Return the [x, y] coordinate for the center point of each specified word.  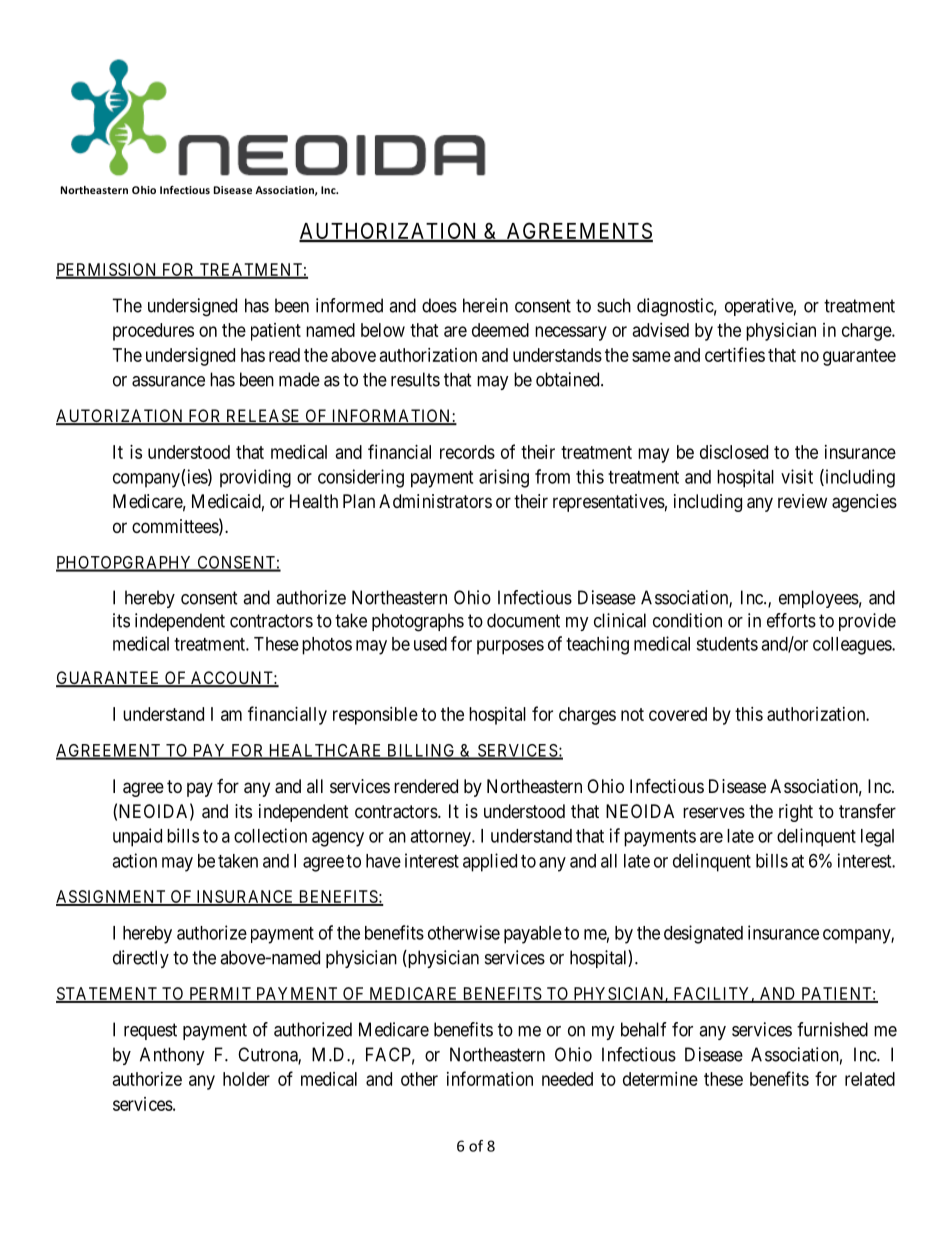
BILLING [421, 751]
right [796, 813]
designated [703, 934]
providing [255, 478]
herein [485, 305]
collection [270, 835]
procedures [153, 332]
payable [533, 935]
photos [327, 646]
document [523, 620]
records [467, 452]
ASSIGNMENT [112, 898]
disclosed [734, 452]
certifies [735, 354]
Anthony [172, 1056]
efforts [791, 620]
